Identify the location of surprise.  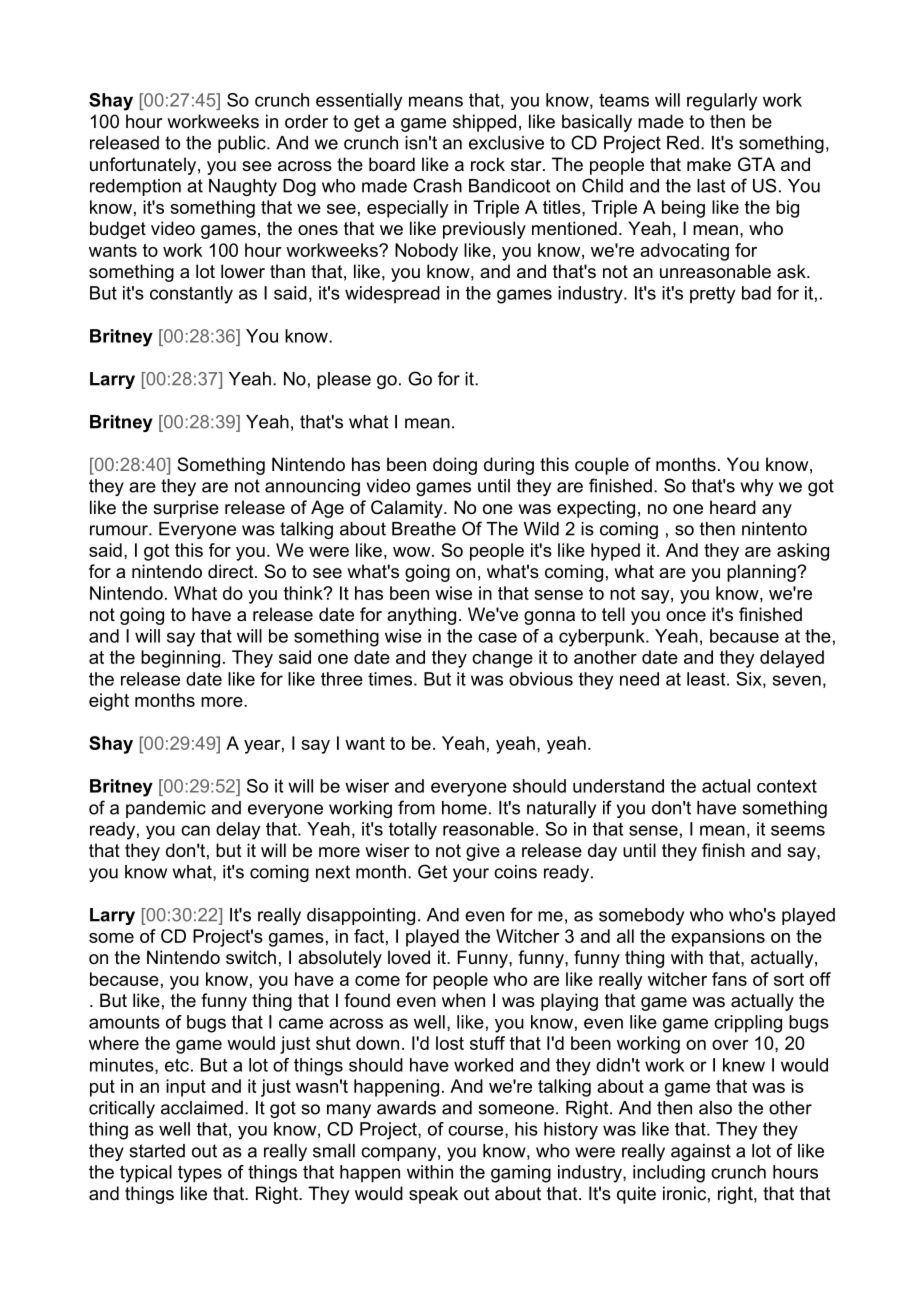
(186, 509).
